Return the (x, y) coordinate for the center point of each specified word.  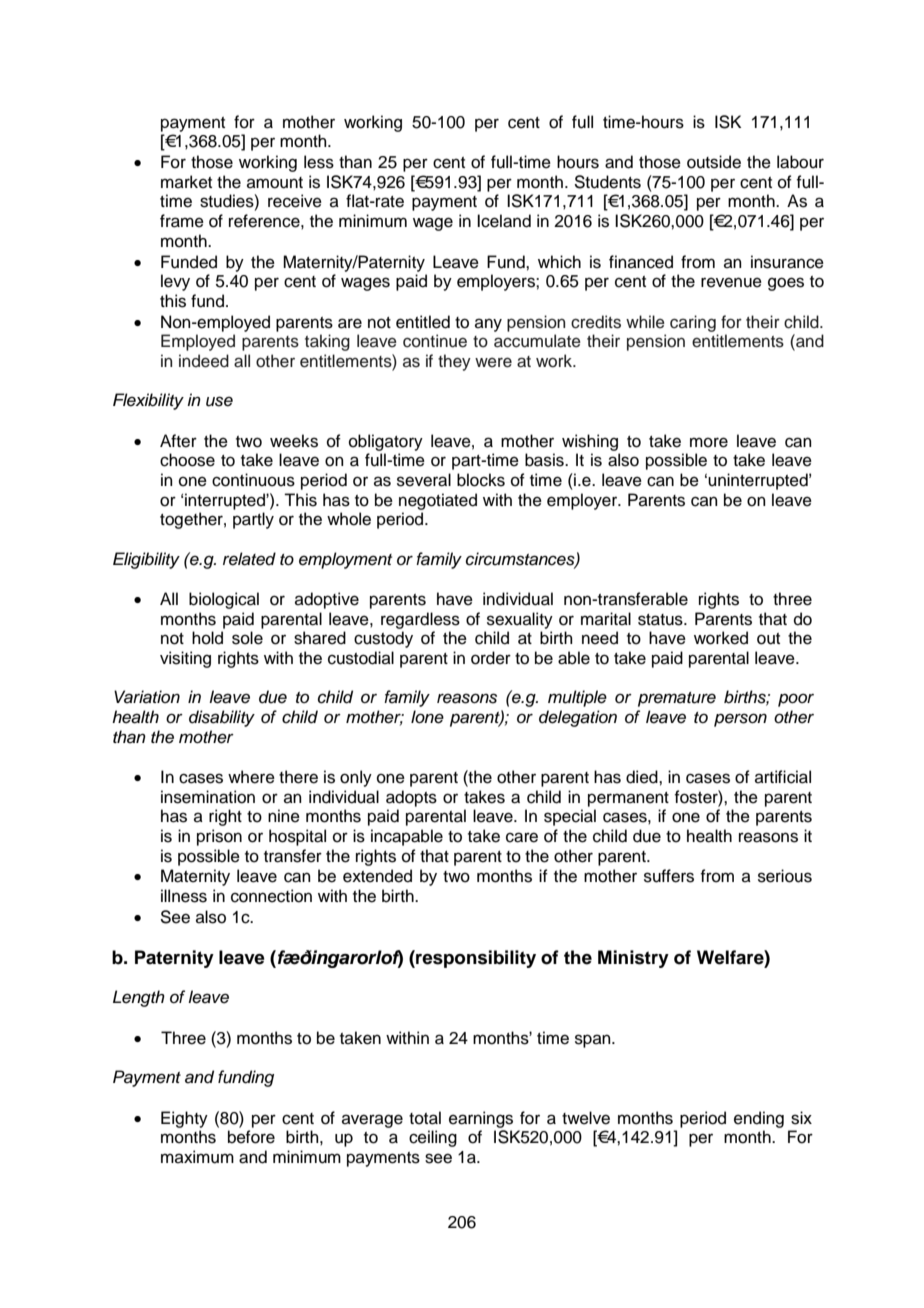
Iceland (504, 221)
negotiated (438, 501)
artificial (783, 777)
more (709, 442)
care (522, 837)
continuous (253, 480)
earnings (481, 1119)
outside (714, 162)
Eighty (184, 1119)
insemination (208, 797)
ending (759, 1119)
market (186, 182)
